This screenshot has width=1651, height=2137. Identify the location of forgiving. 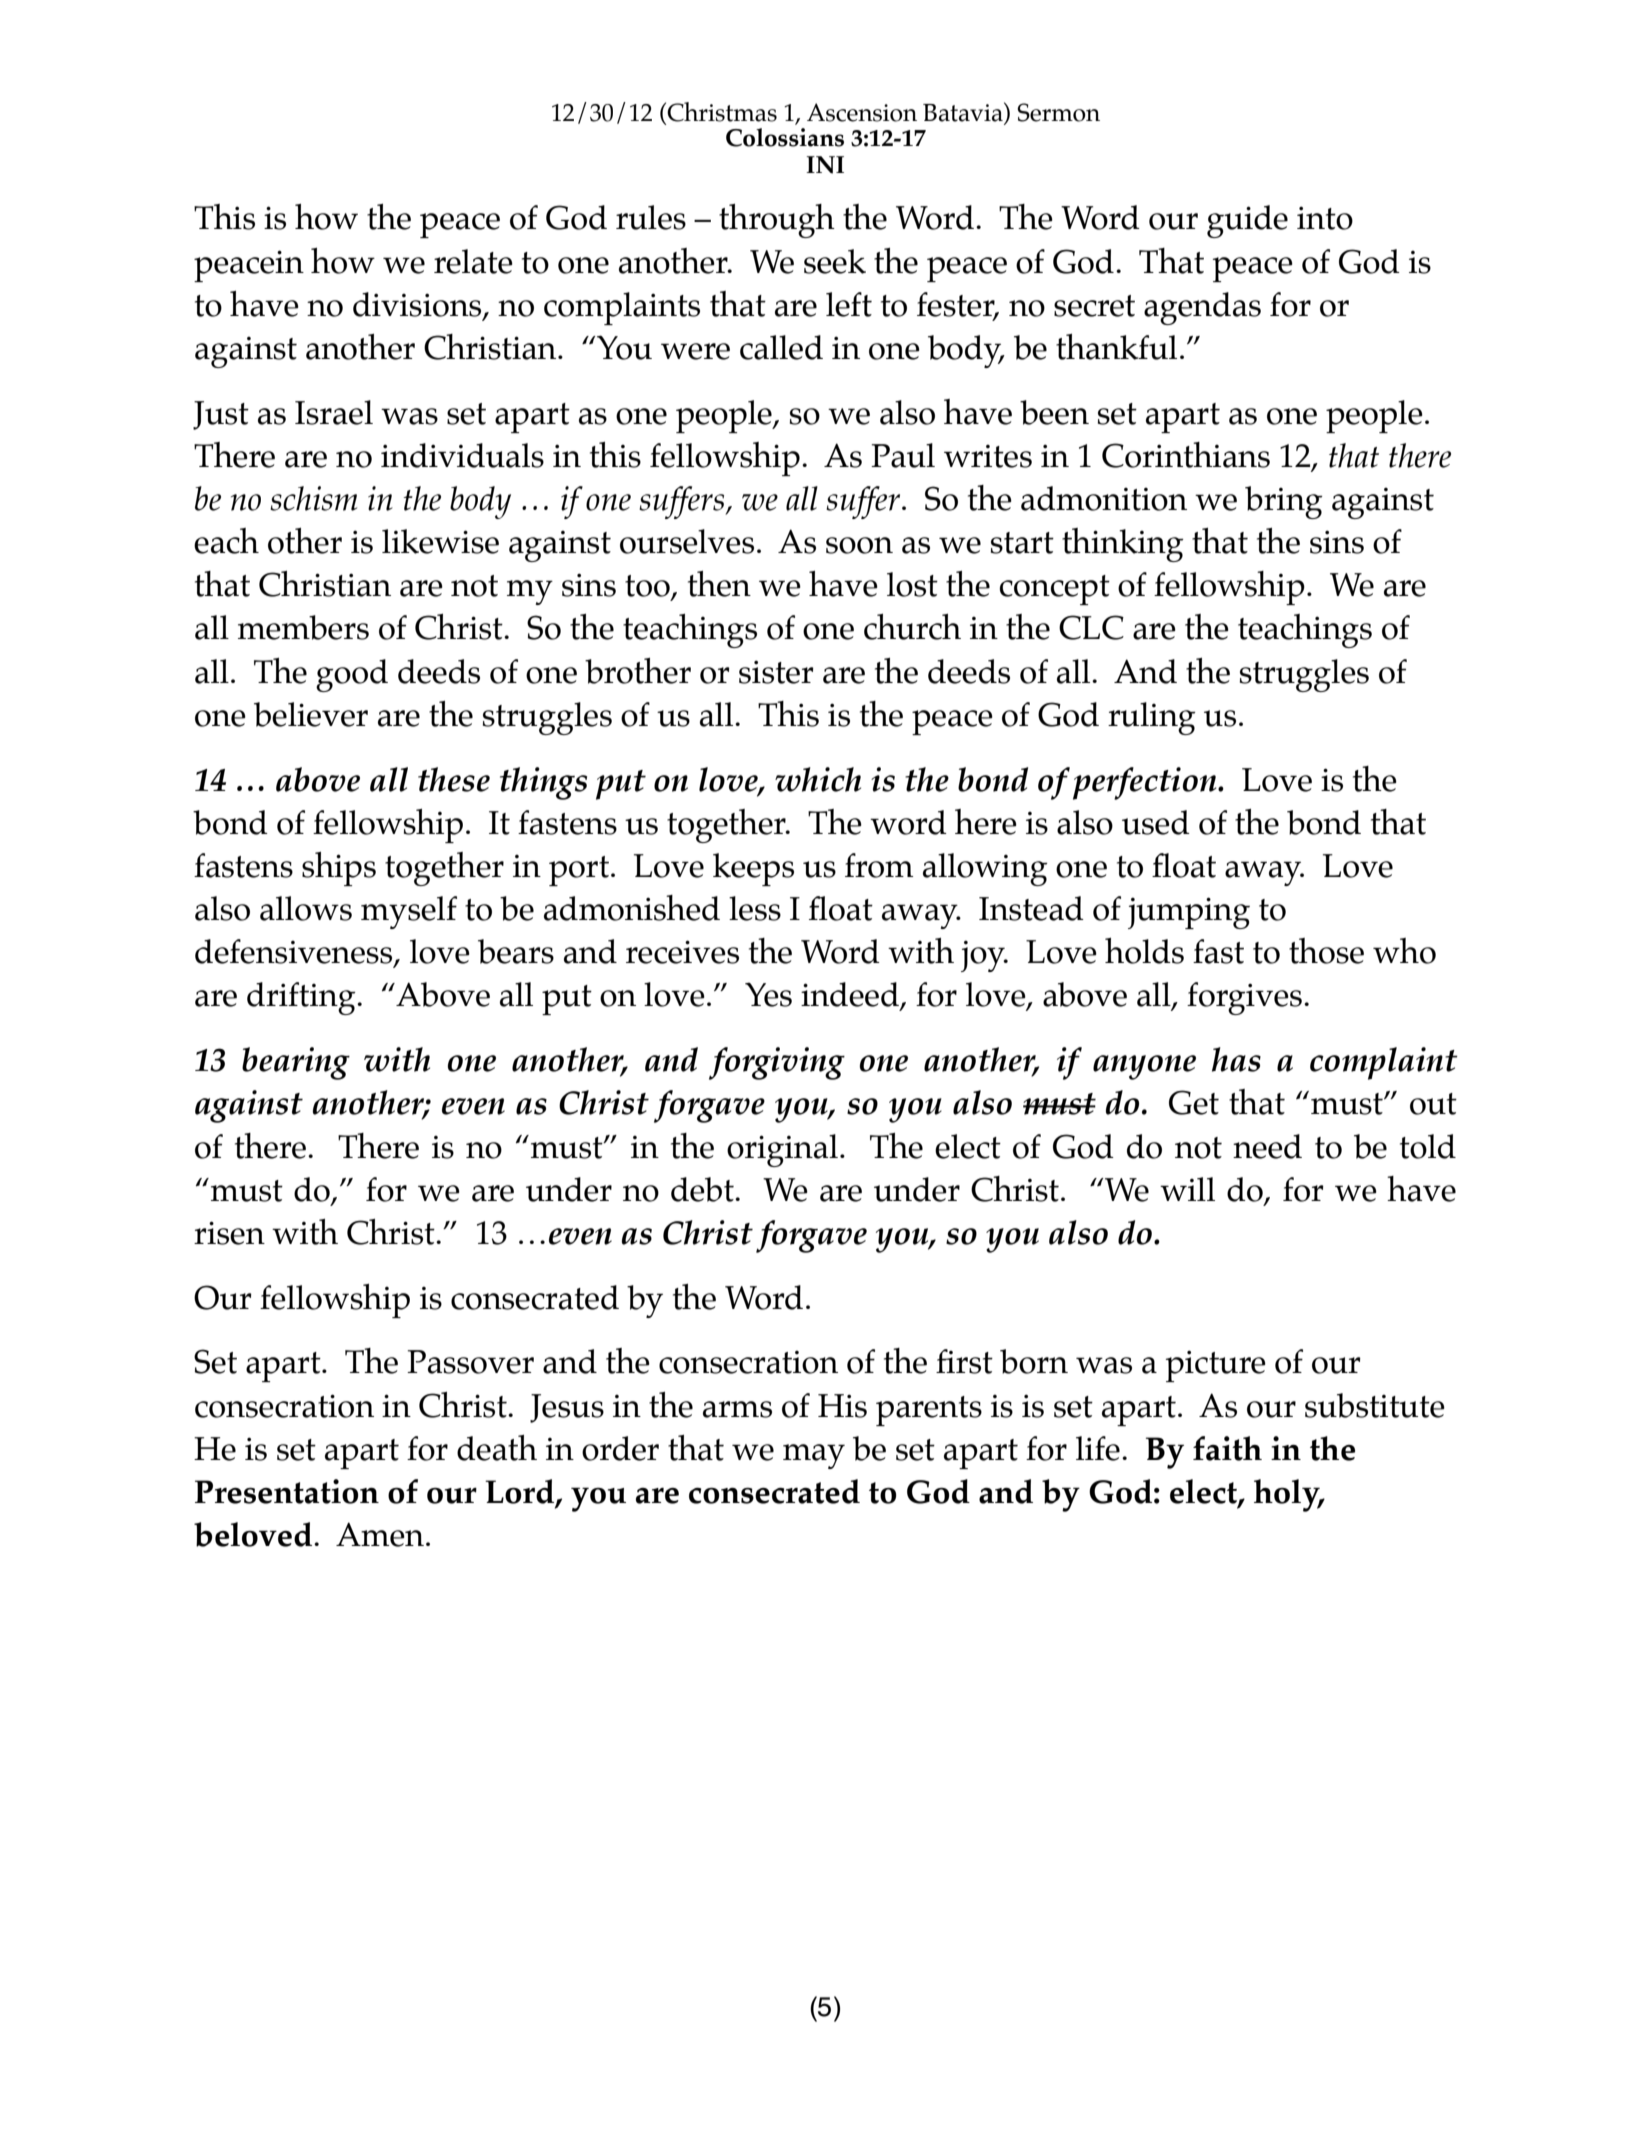
(777, 1063).
